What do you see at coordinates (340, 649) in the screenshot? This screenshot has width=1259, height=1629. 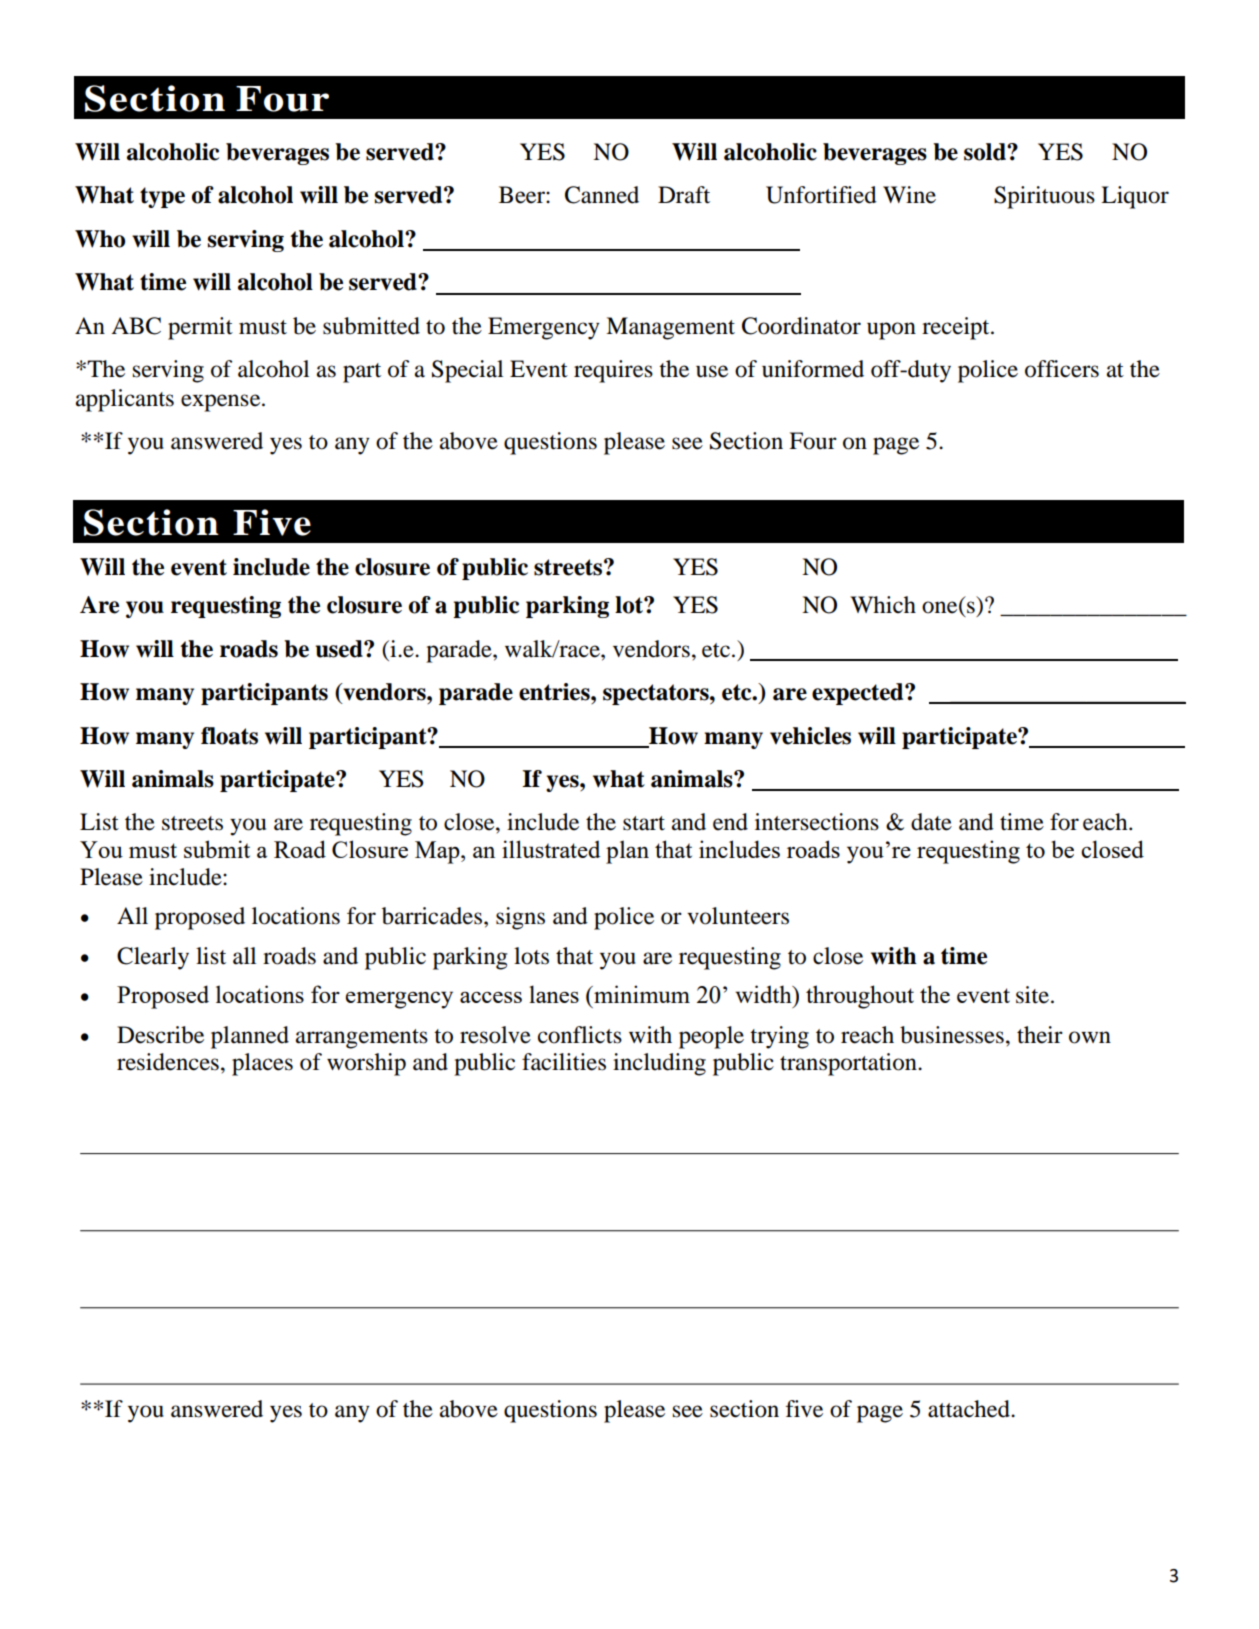 I see `used` at bounding box center [340, 649].
